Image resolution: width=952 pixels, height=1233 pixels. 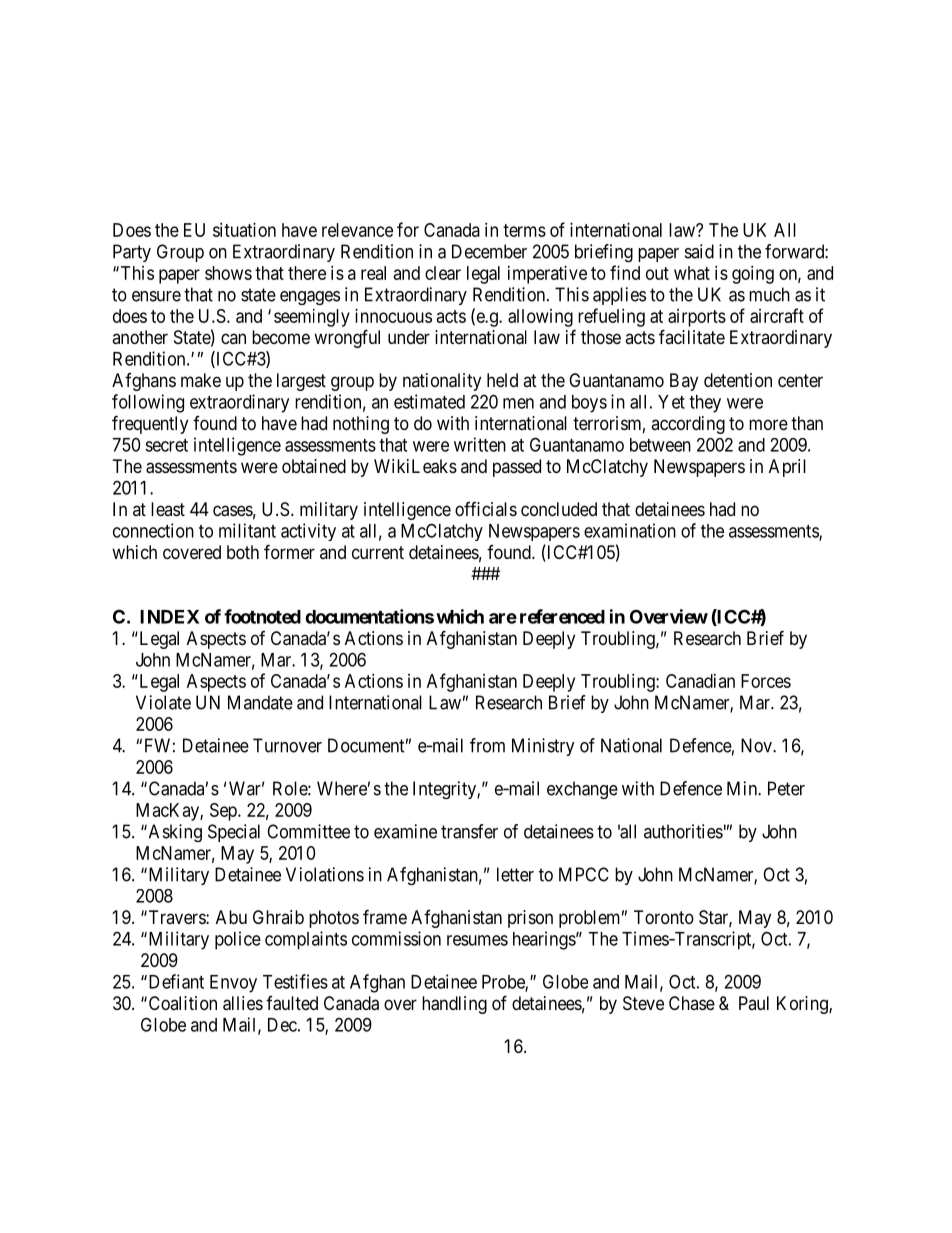 I want to click on Integrity, so click(x=445, y=790).
